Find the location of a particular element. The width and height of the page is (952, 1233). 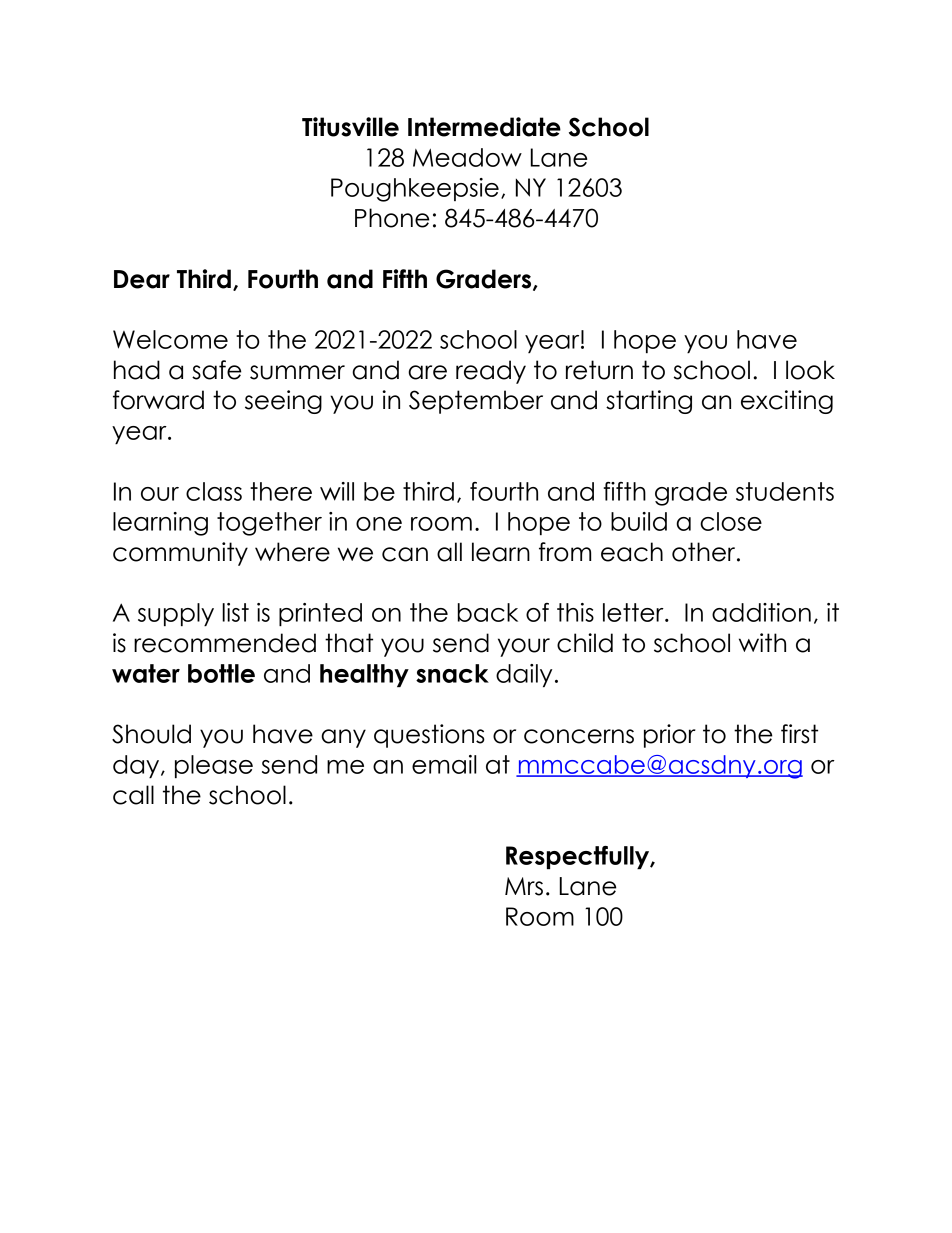

Intermediate is located at coordinates (484, 127).
